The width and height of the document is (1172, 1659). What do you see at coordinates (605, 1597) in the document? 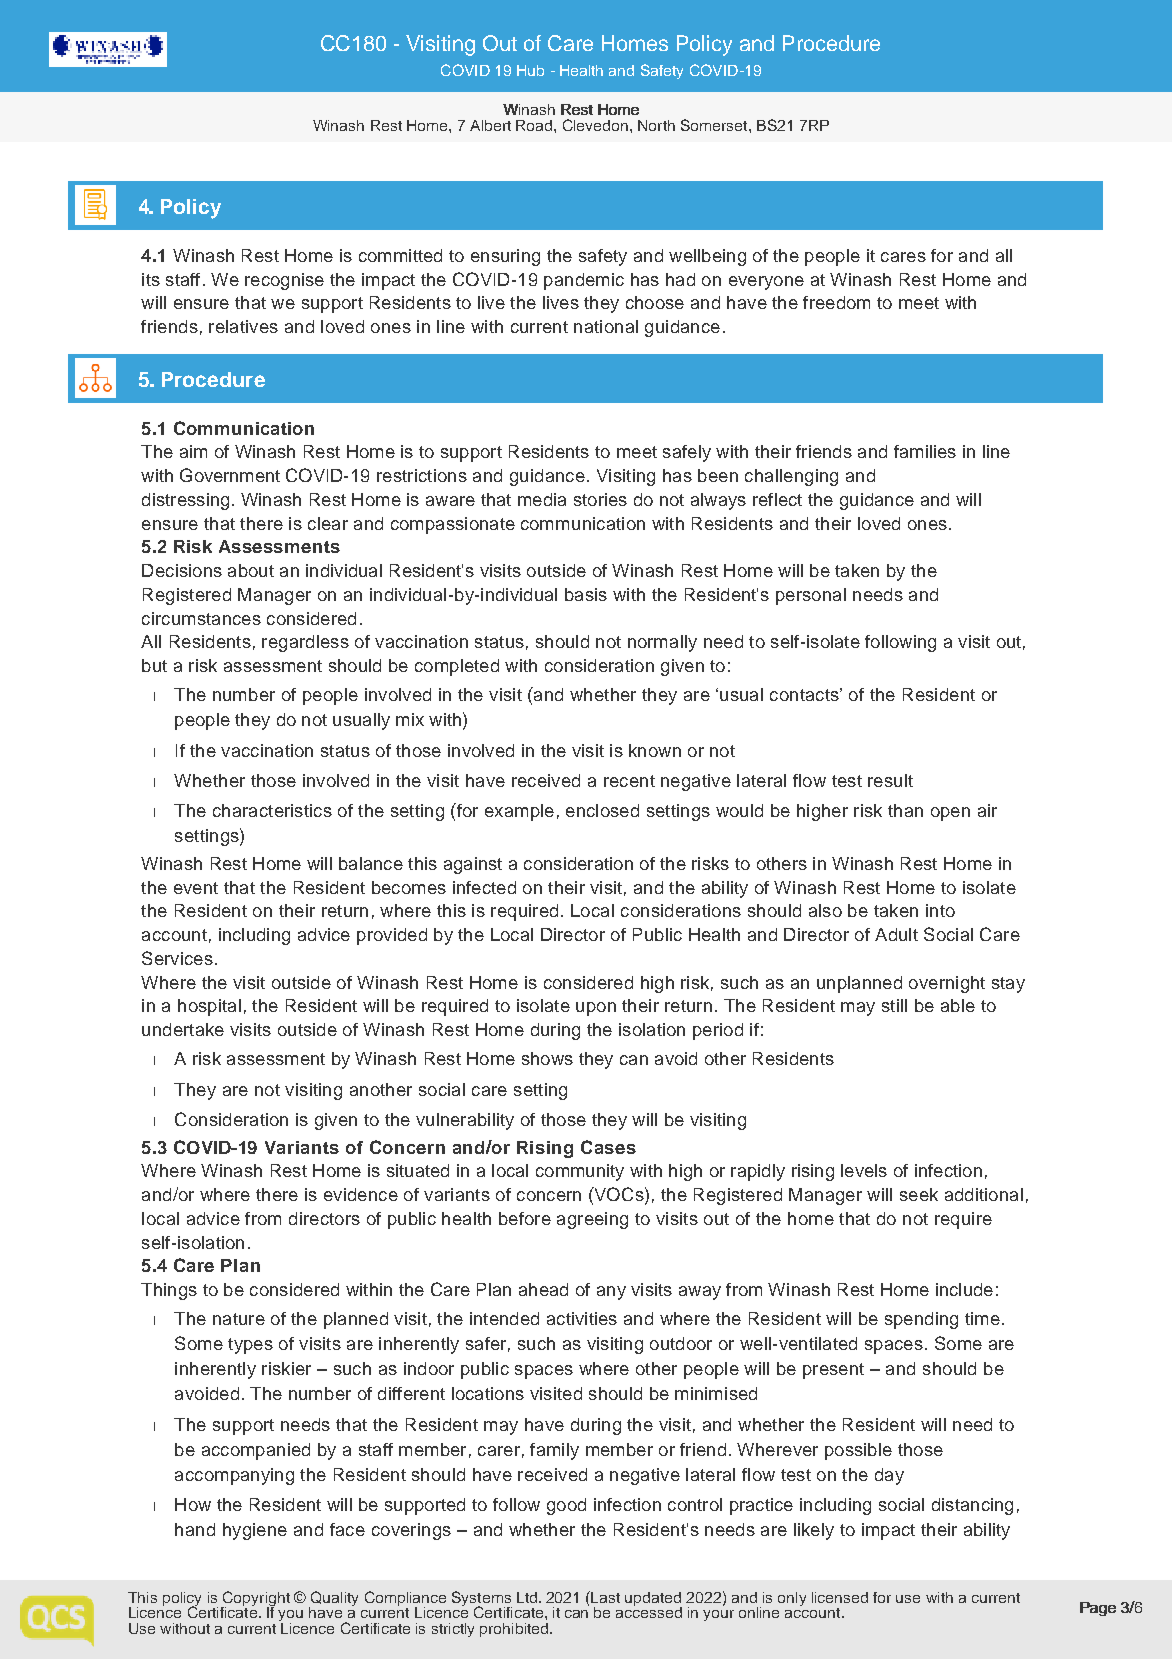
I see `Last` at bounding box center [605, 1597].
